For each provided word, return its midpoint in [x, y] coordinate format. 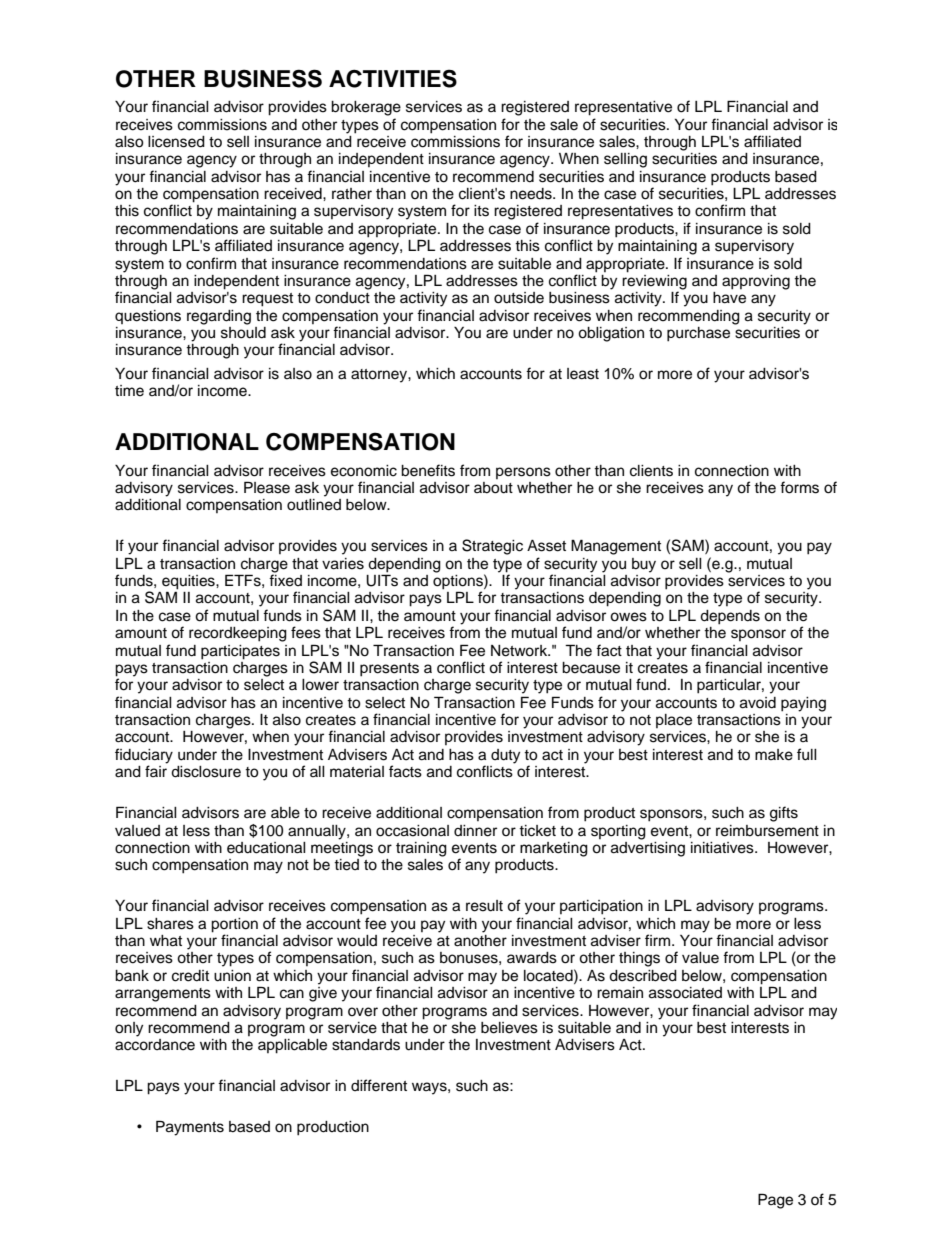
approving [756, 282]
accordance [155, 1045]
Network [520, 651]
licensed [176, 142]
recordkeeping [238, 634]
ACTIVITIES [393, 78]
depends [730, 617]
